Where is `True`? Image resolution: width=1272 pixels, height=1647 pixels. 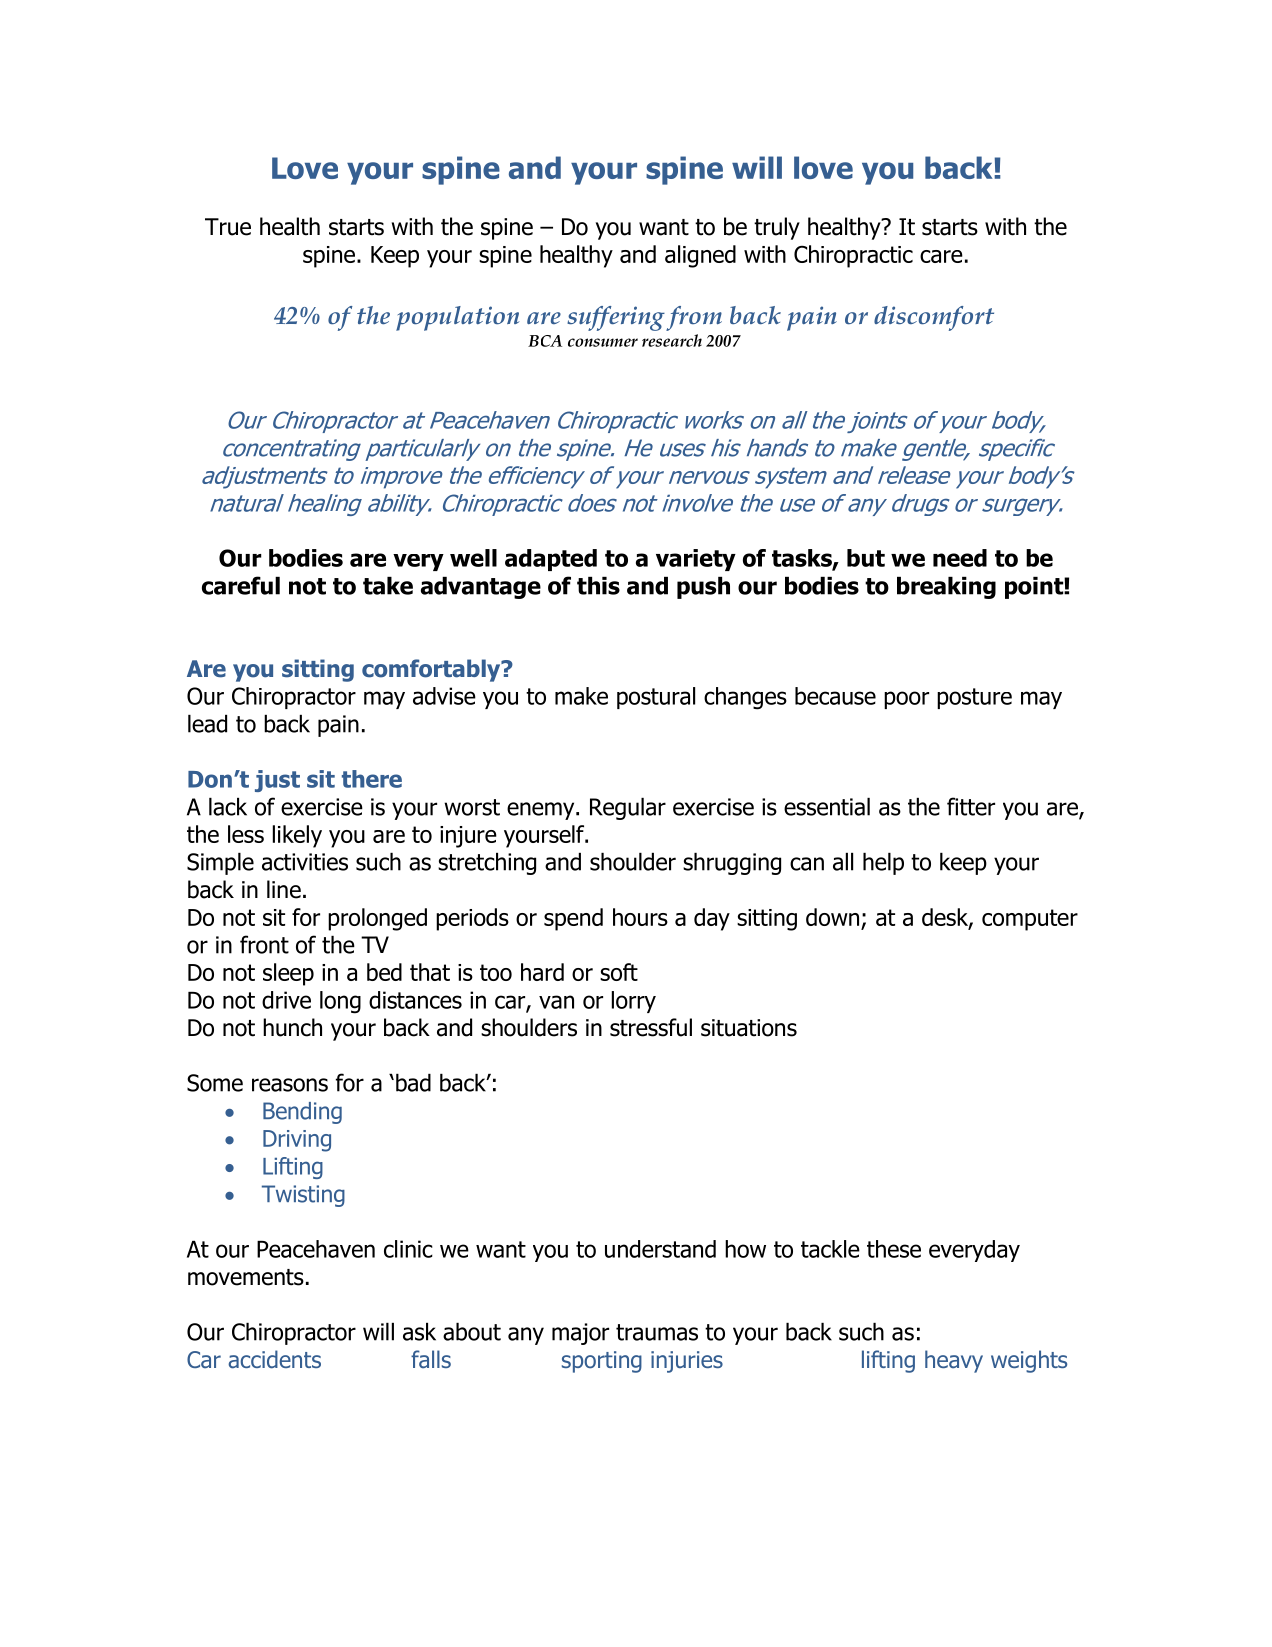 True is located at coordinates (228, 227).
